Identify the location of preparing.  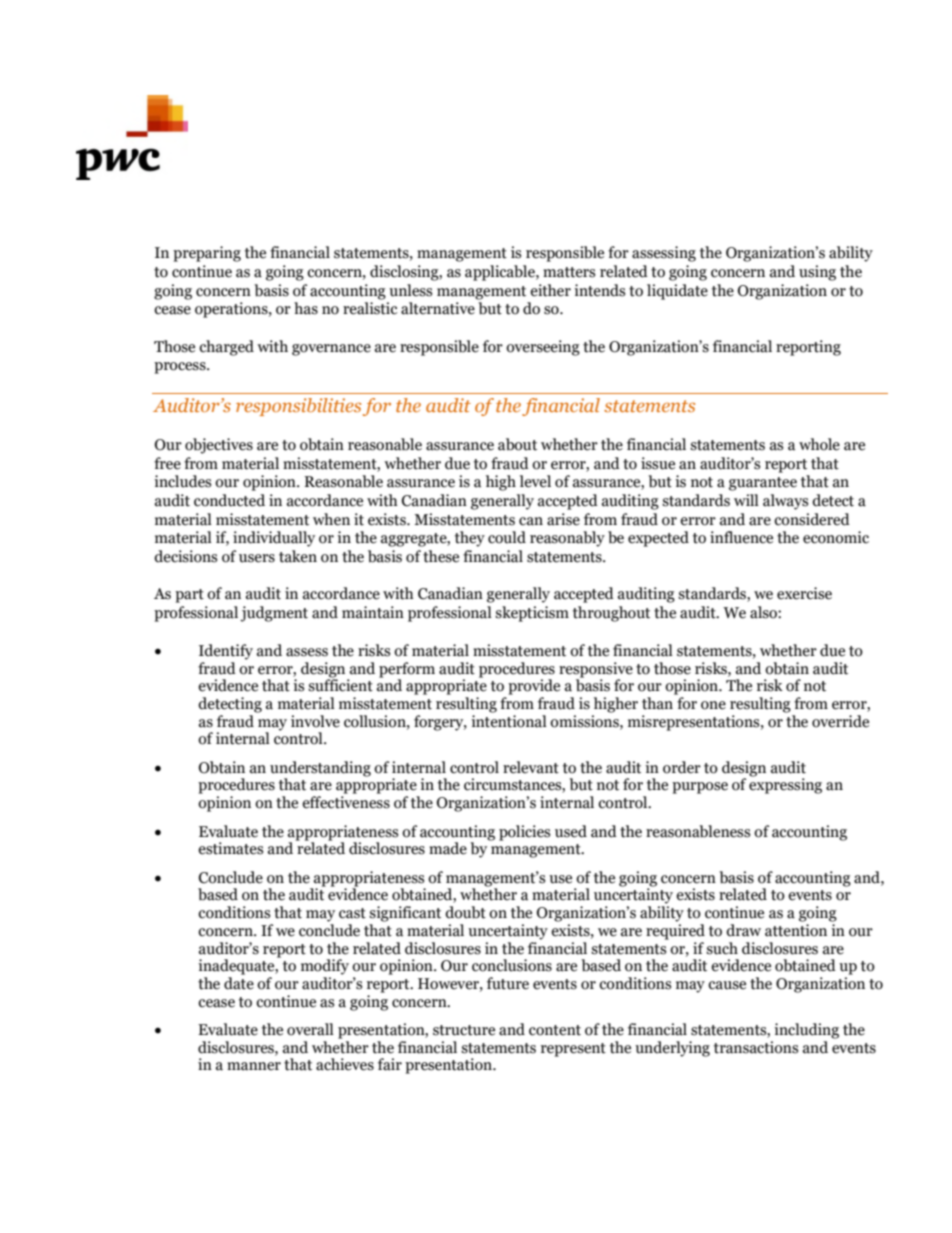
(207, 254).
